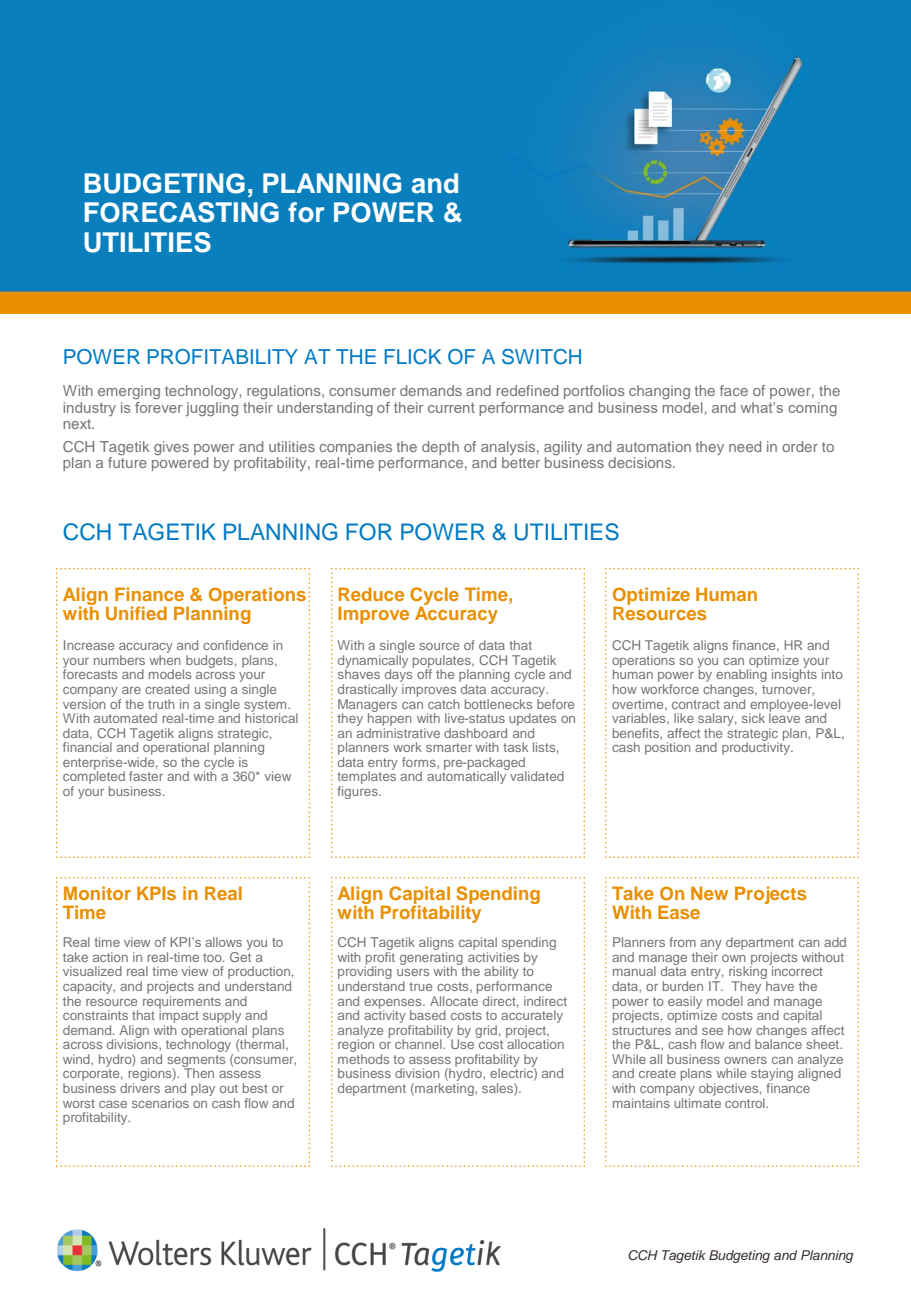 This page has width=911, height=1316. I want to click on need, so click(745, 446).
